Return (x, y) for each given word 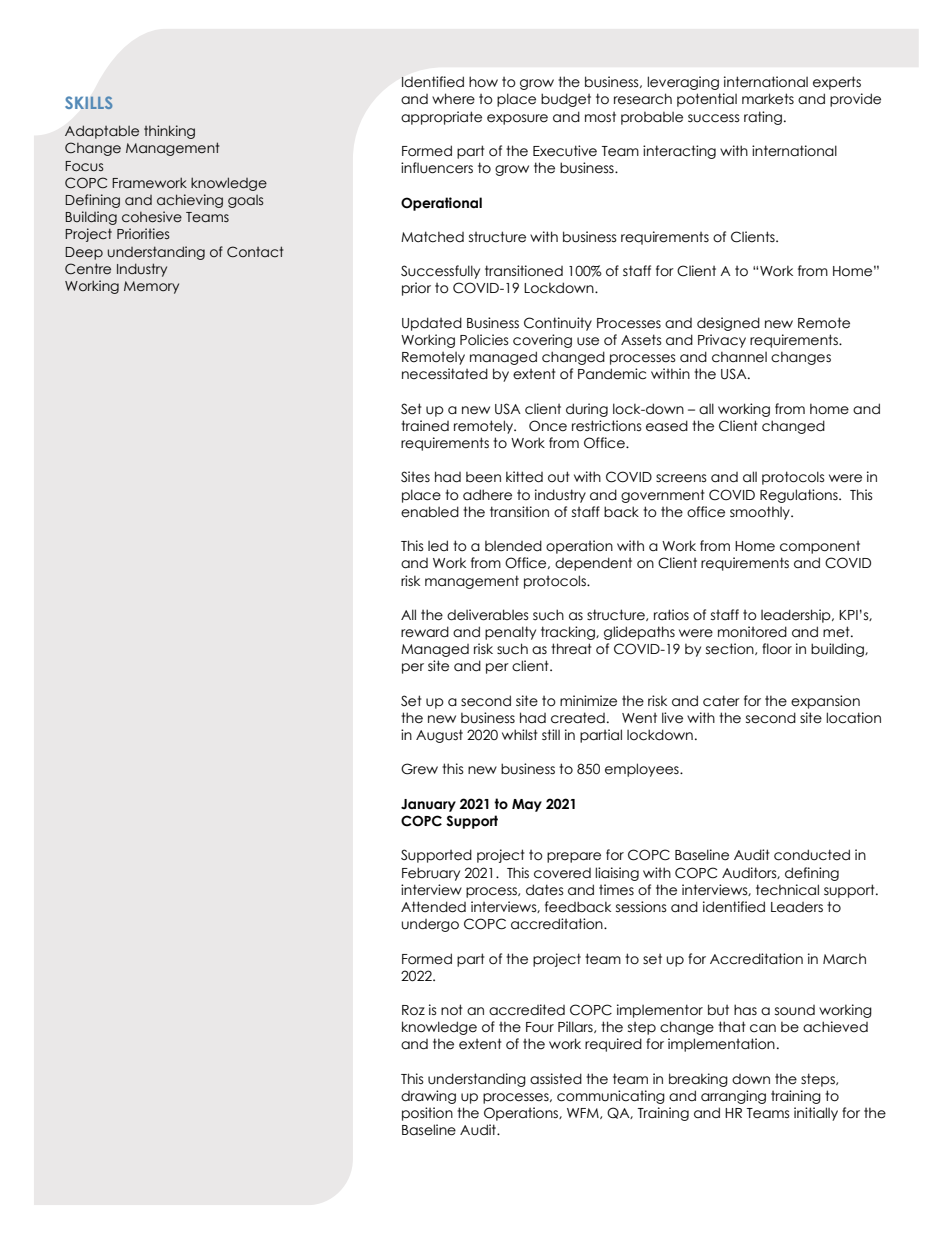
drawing (428, 1097)
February (431, 874)
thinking (169, 132)
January (428, 805)
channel (739, 357)
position (427, 1114)
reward (425, 632)
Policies (484, 340)
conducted (812, 855)
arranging (733, 1097)
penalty (510, 633)
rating (763, 118)
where (453, 99)
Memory (151, 287)
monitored (752, 632)
